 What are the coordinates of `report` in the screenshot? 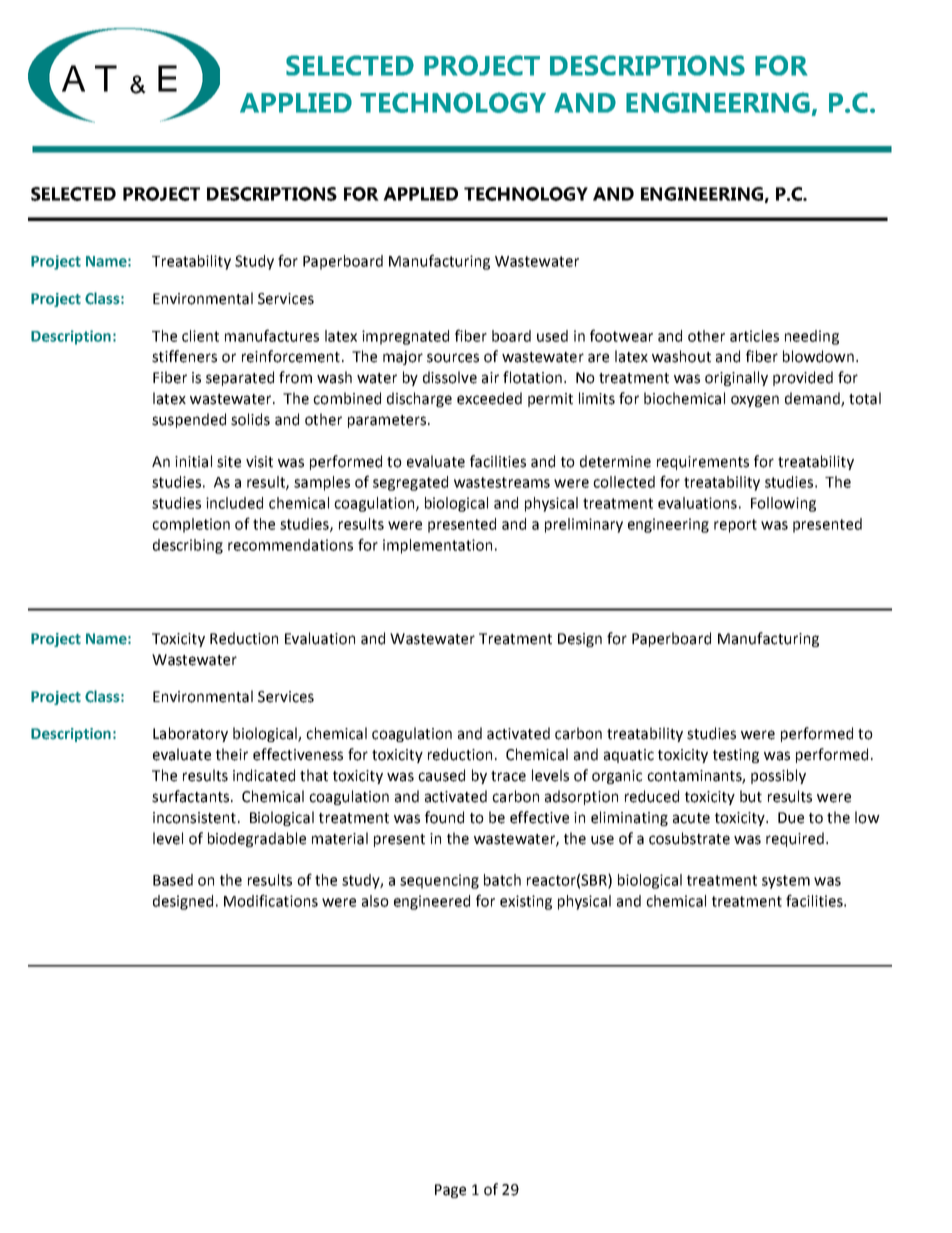 It's located at (735, 526).
